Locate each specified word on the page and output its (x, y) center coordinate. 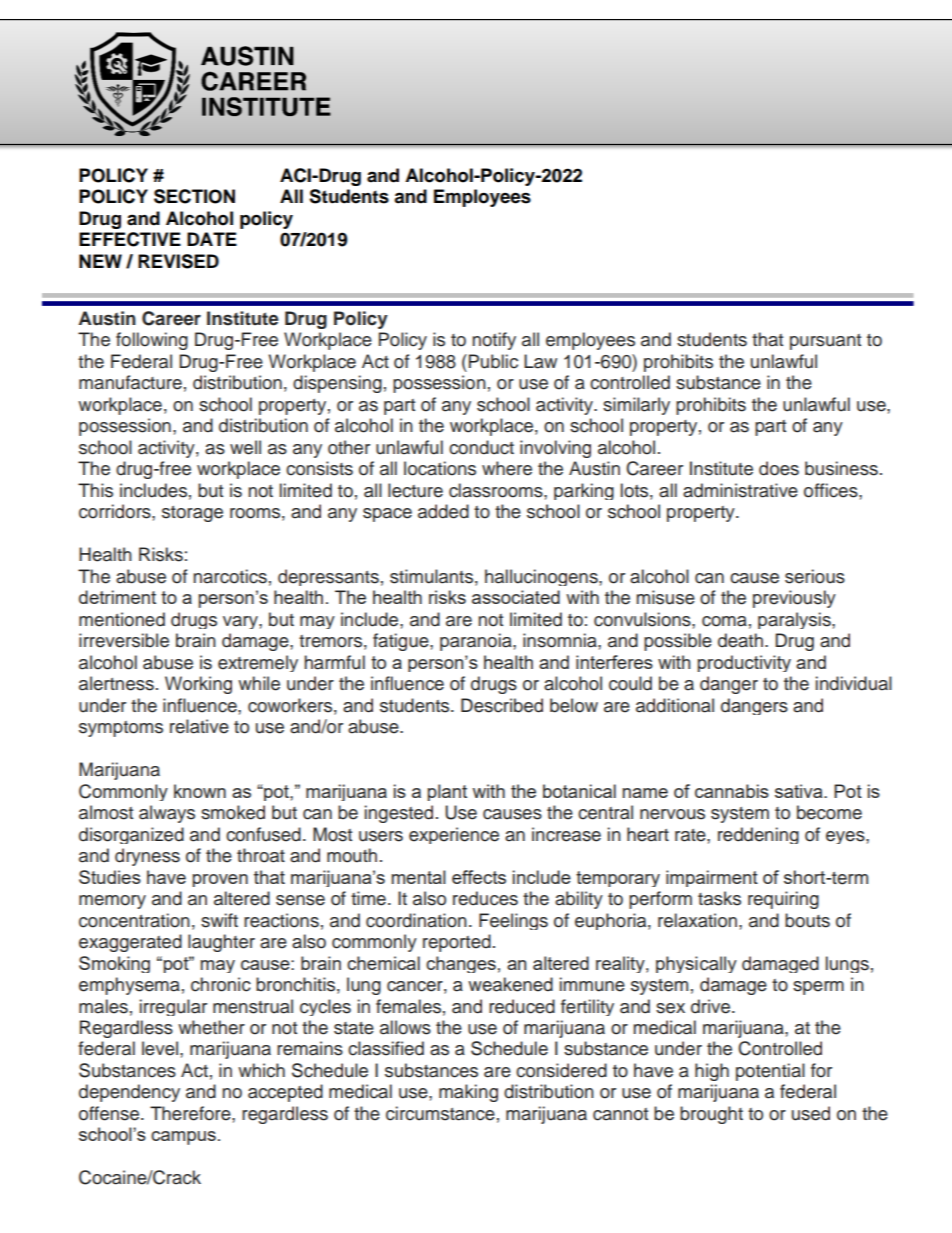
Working (198, 685)
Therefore (191, 1113)
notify (494, 341)
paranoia (477, 642)
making (468, 1093)
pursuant (825, 342)
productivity (744, 663)
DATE (212, 239)
